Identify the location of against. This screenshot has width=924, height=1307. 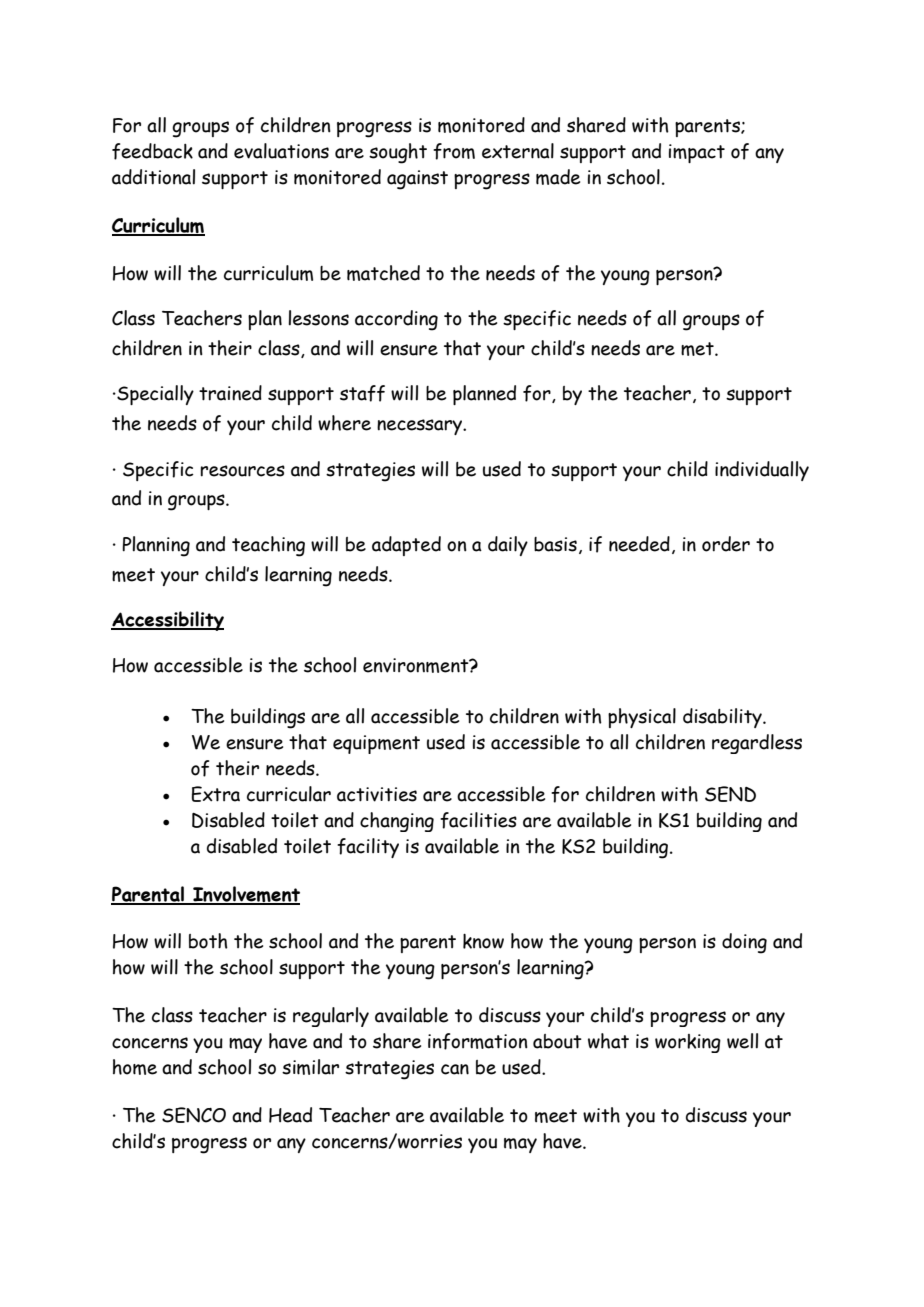
(417, 180).
